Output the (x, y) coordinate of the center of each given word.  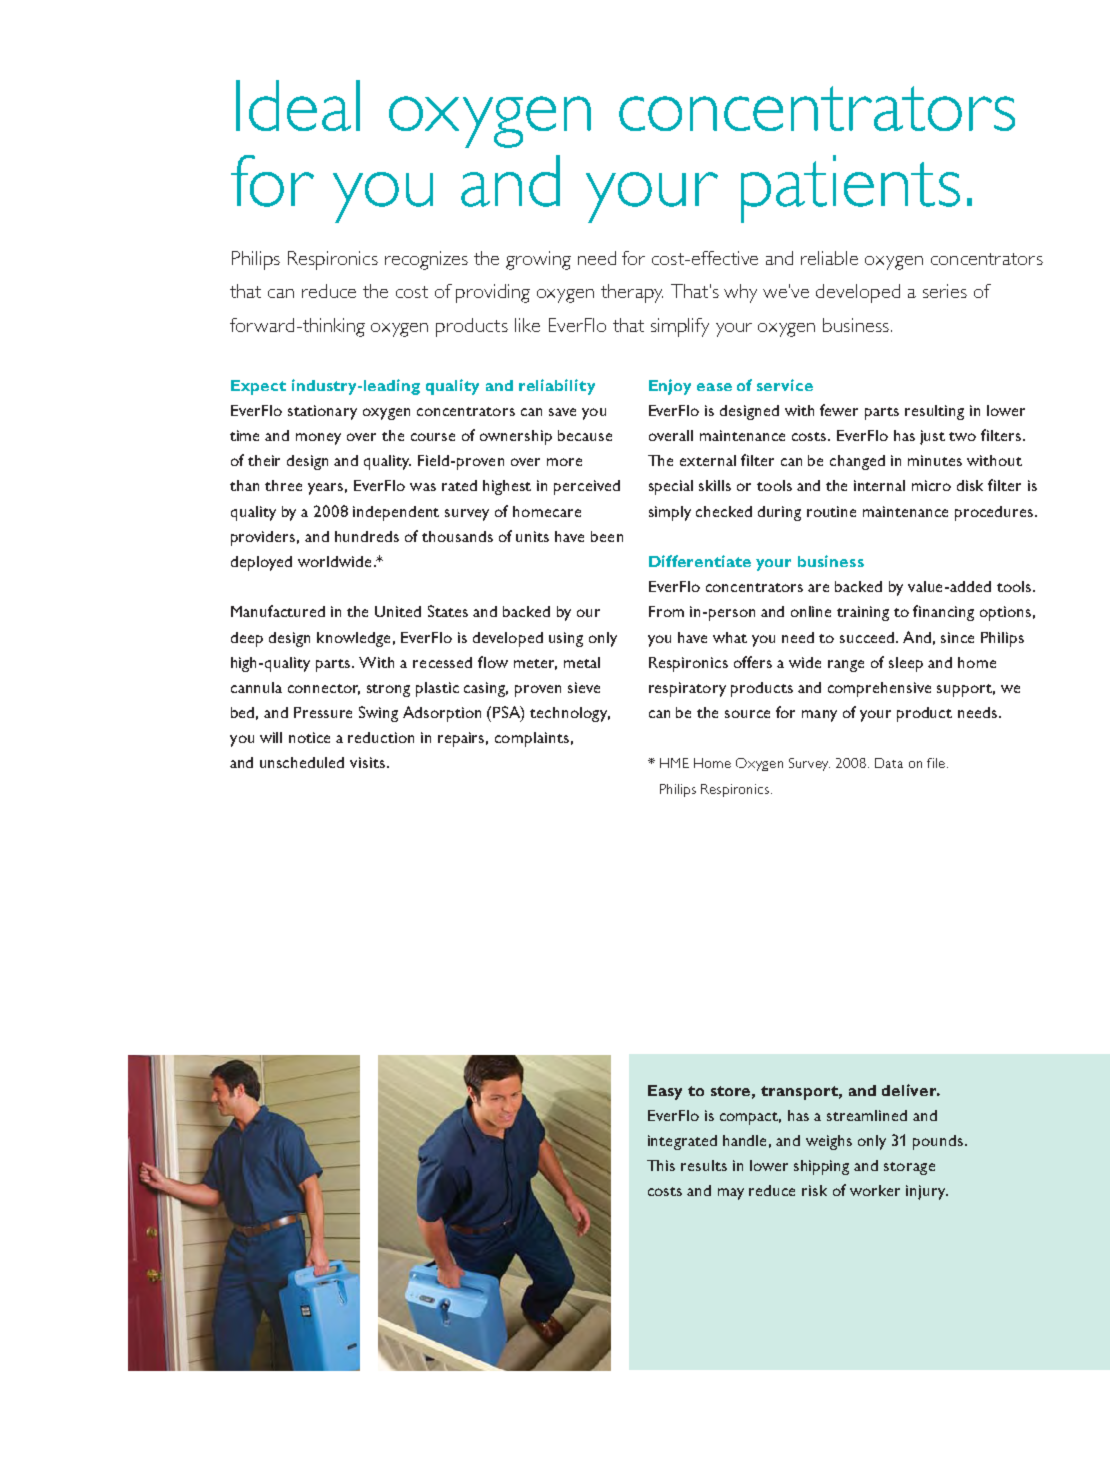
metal (582, 662)
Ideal (298, 105)
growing (538, 260)
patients (850, 189)
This (661, 1165)
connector (324, 689)
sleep (906, 664)
